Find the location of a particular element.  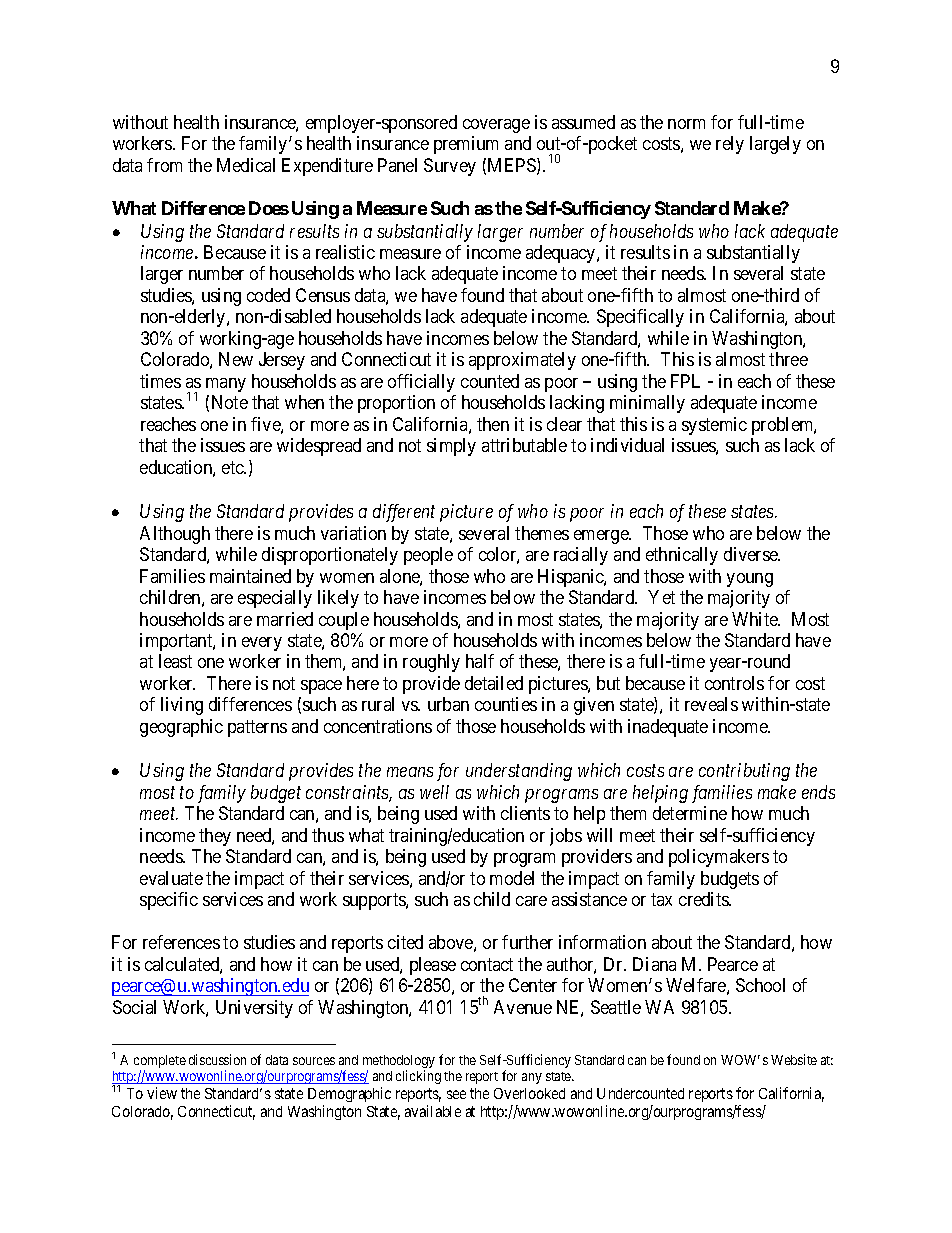

Medical is located at coordinates (246, 165).
